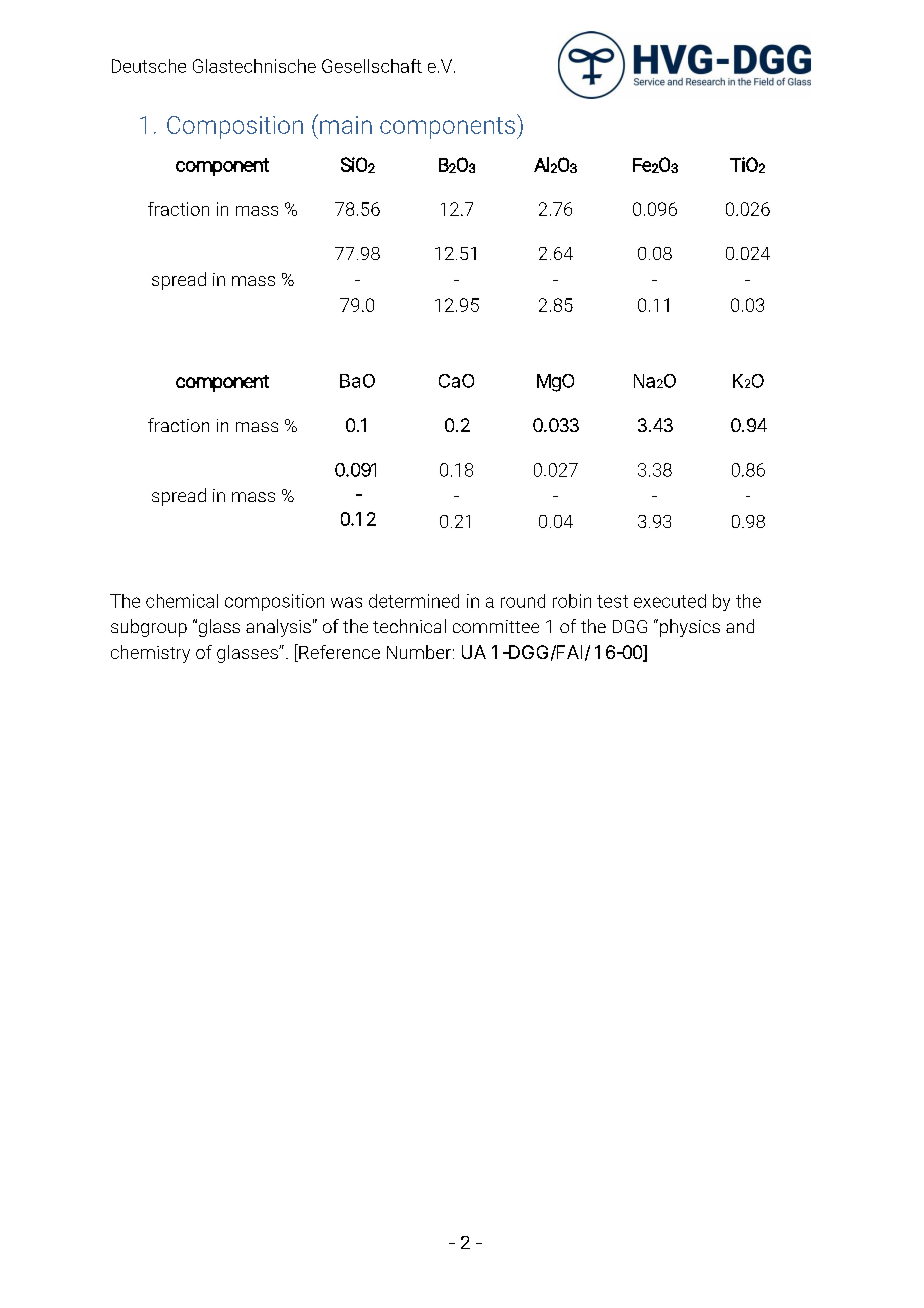 The height and width of the screenshot is (1308, 924). What do you see at coordinates (149, 66) in the screenshot?
I see `Deutsche` at bounding box center [149, 66].
